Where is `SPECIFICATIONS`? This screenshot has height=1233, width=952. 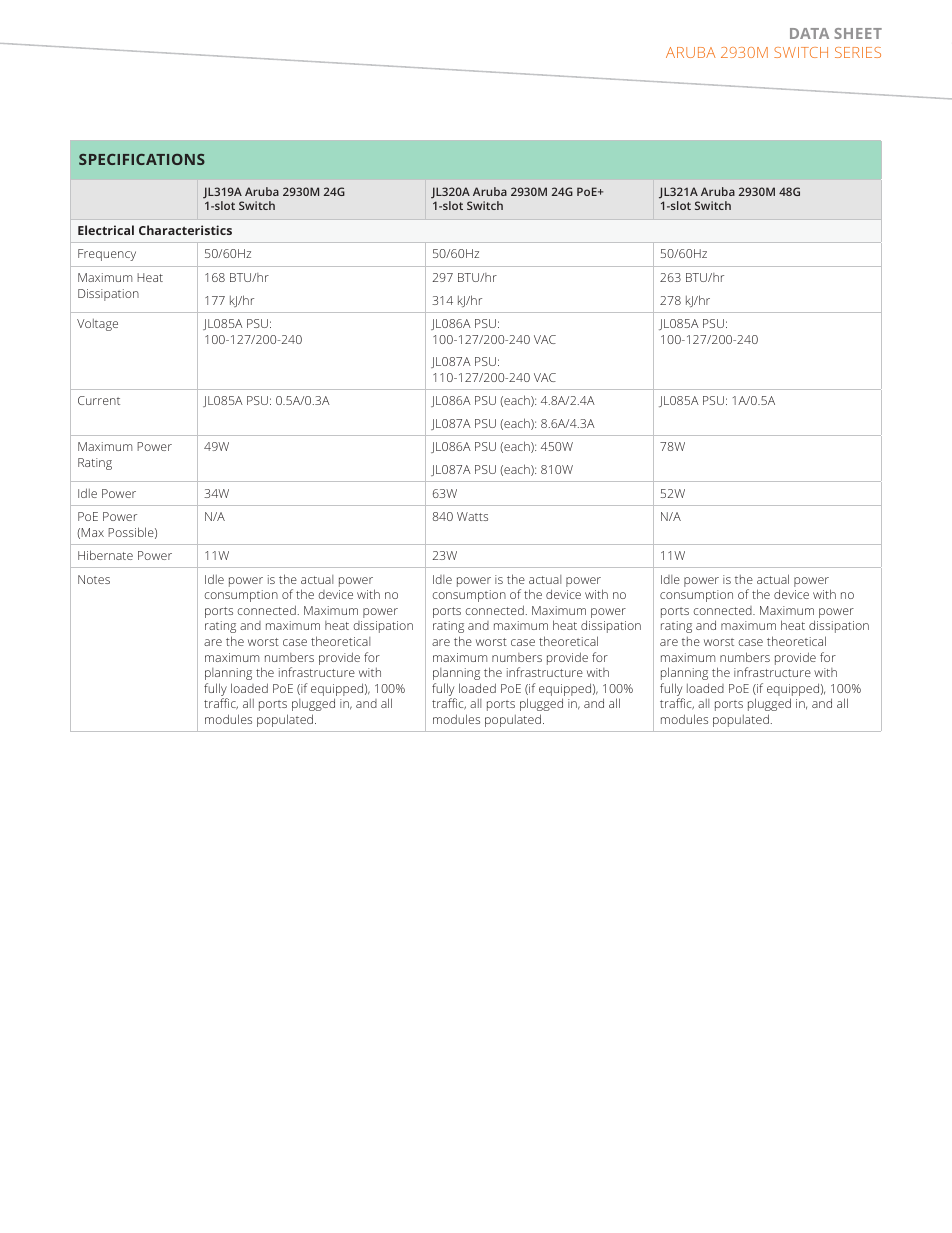 SPECIFICATIONS is located at coordinates (142, 159).
